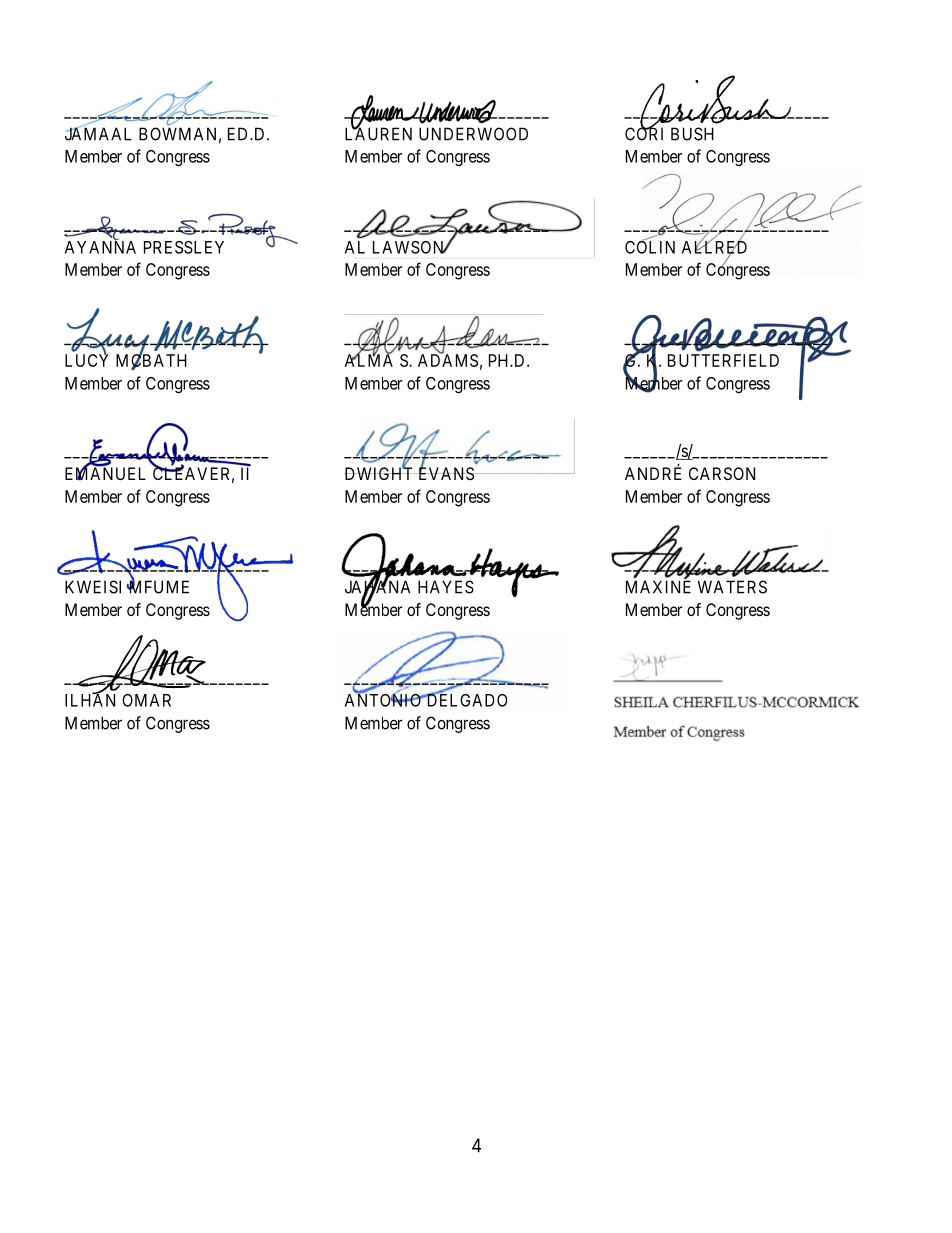 The height and width of the image is (1233, 952). What do you see at coordinates (448, 360) in the image?
I see `ADAMS` at bounding box center [448, 360].
